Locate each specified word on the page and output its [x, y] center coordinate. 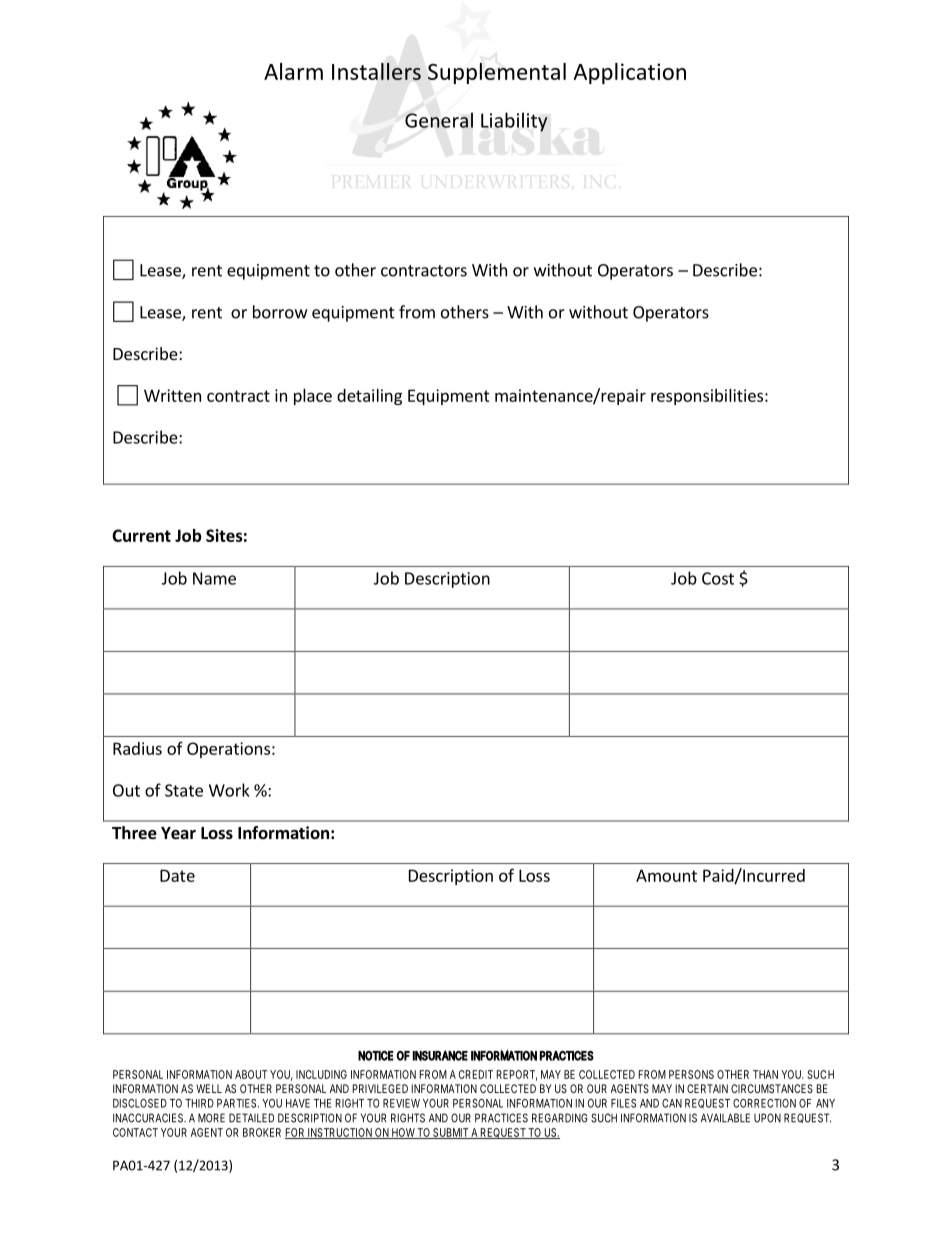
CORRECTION [764, 1103]
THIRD [199, 1103]
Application [629, 73]
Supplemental [497, 73]
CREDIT [476, 1074]
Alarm [293, 71]
